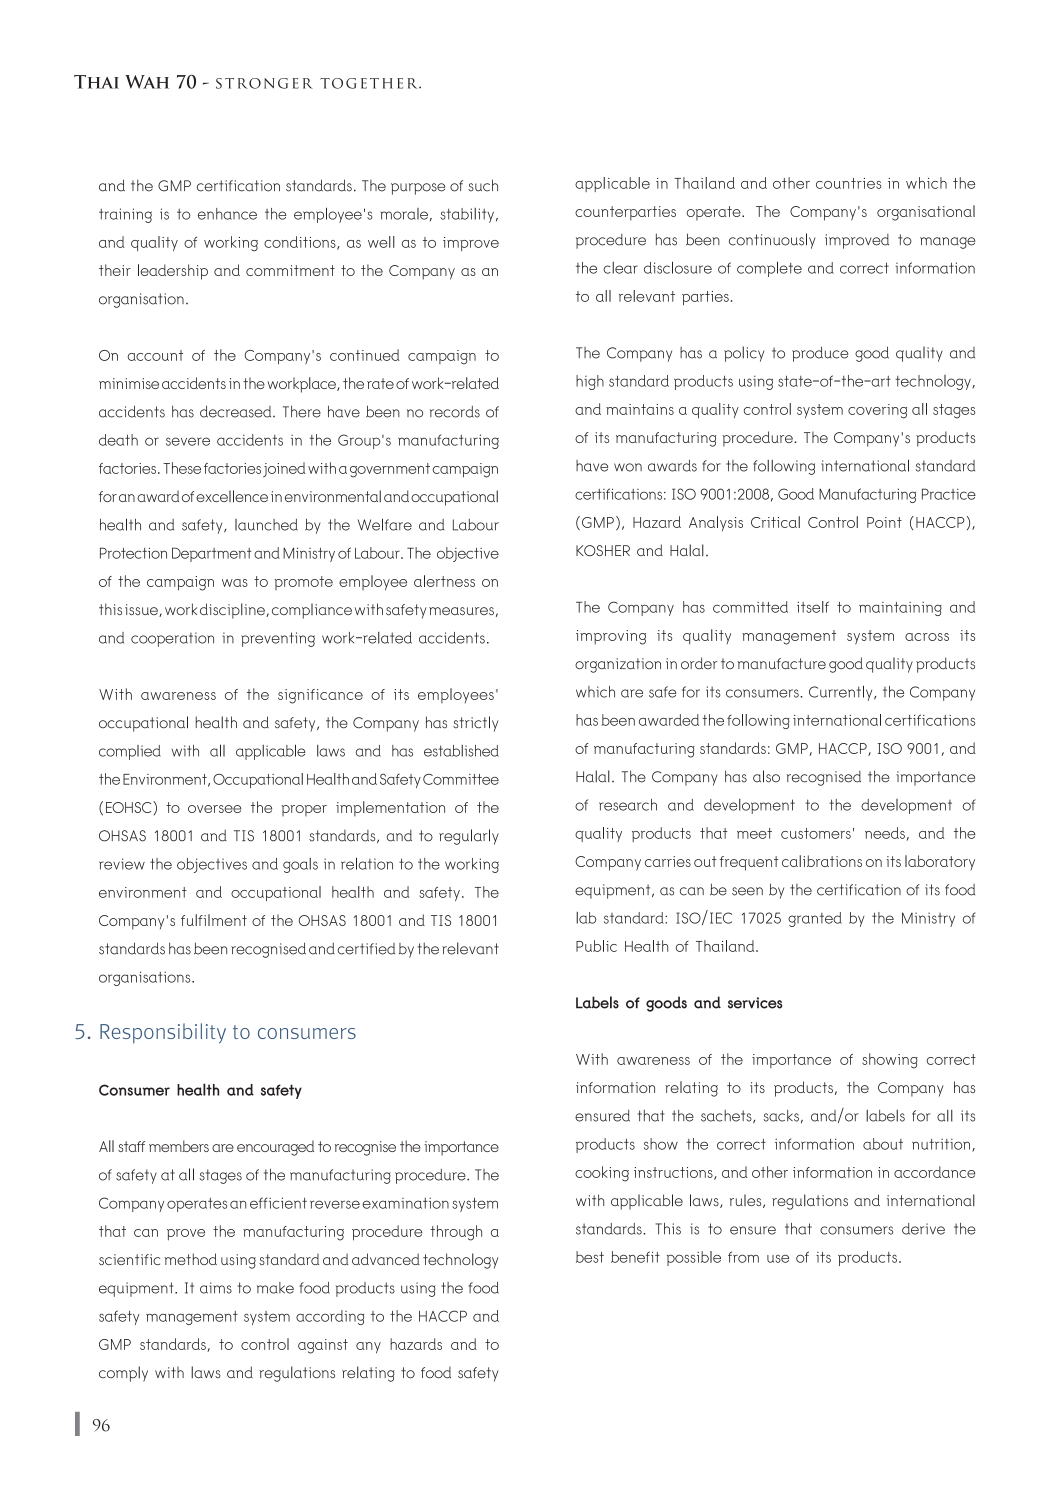 The width and height of the screenshot is (1051, 1487). Describe the element at coordinates (130, 752) in the screenshot. I see `complied` at that location.
